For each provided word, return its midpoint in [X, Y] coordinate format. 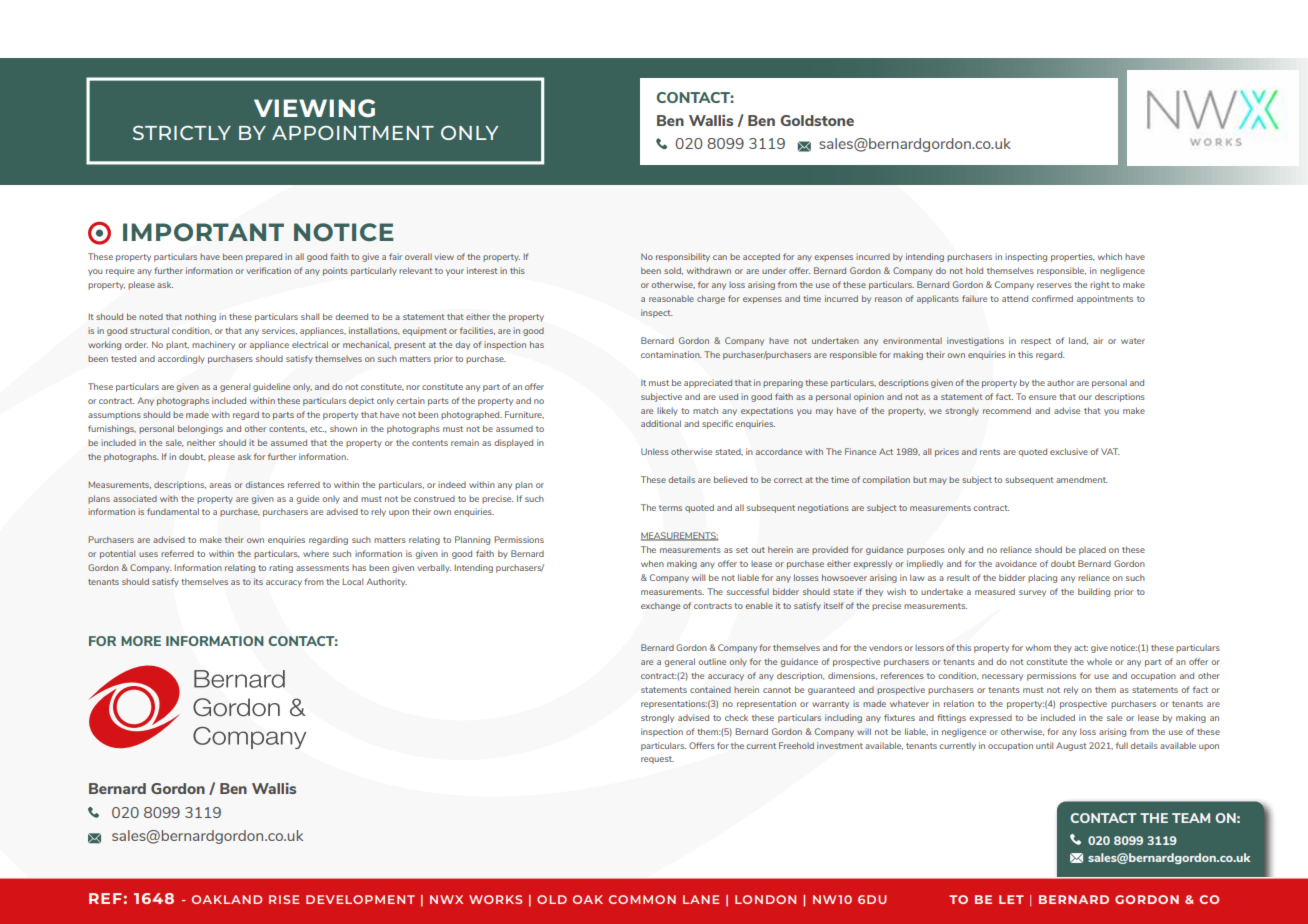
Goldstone [817, 120]
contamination [671, 354]
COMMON [642, 899]
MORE [141, 641]
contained [710, 689]
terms [670, 508]
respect [1036, 342]
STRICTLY [182, 133]
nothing [200, 317]
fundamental [173, 511]
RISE [284, 899]
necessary [1002, 677]
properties [1073, 257]
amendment [1082, 479]
